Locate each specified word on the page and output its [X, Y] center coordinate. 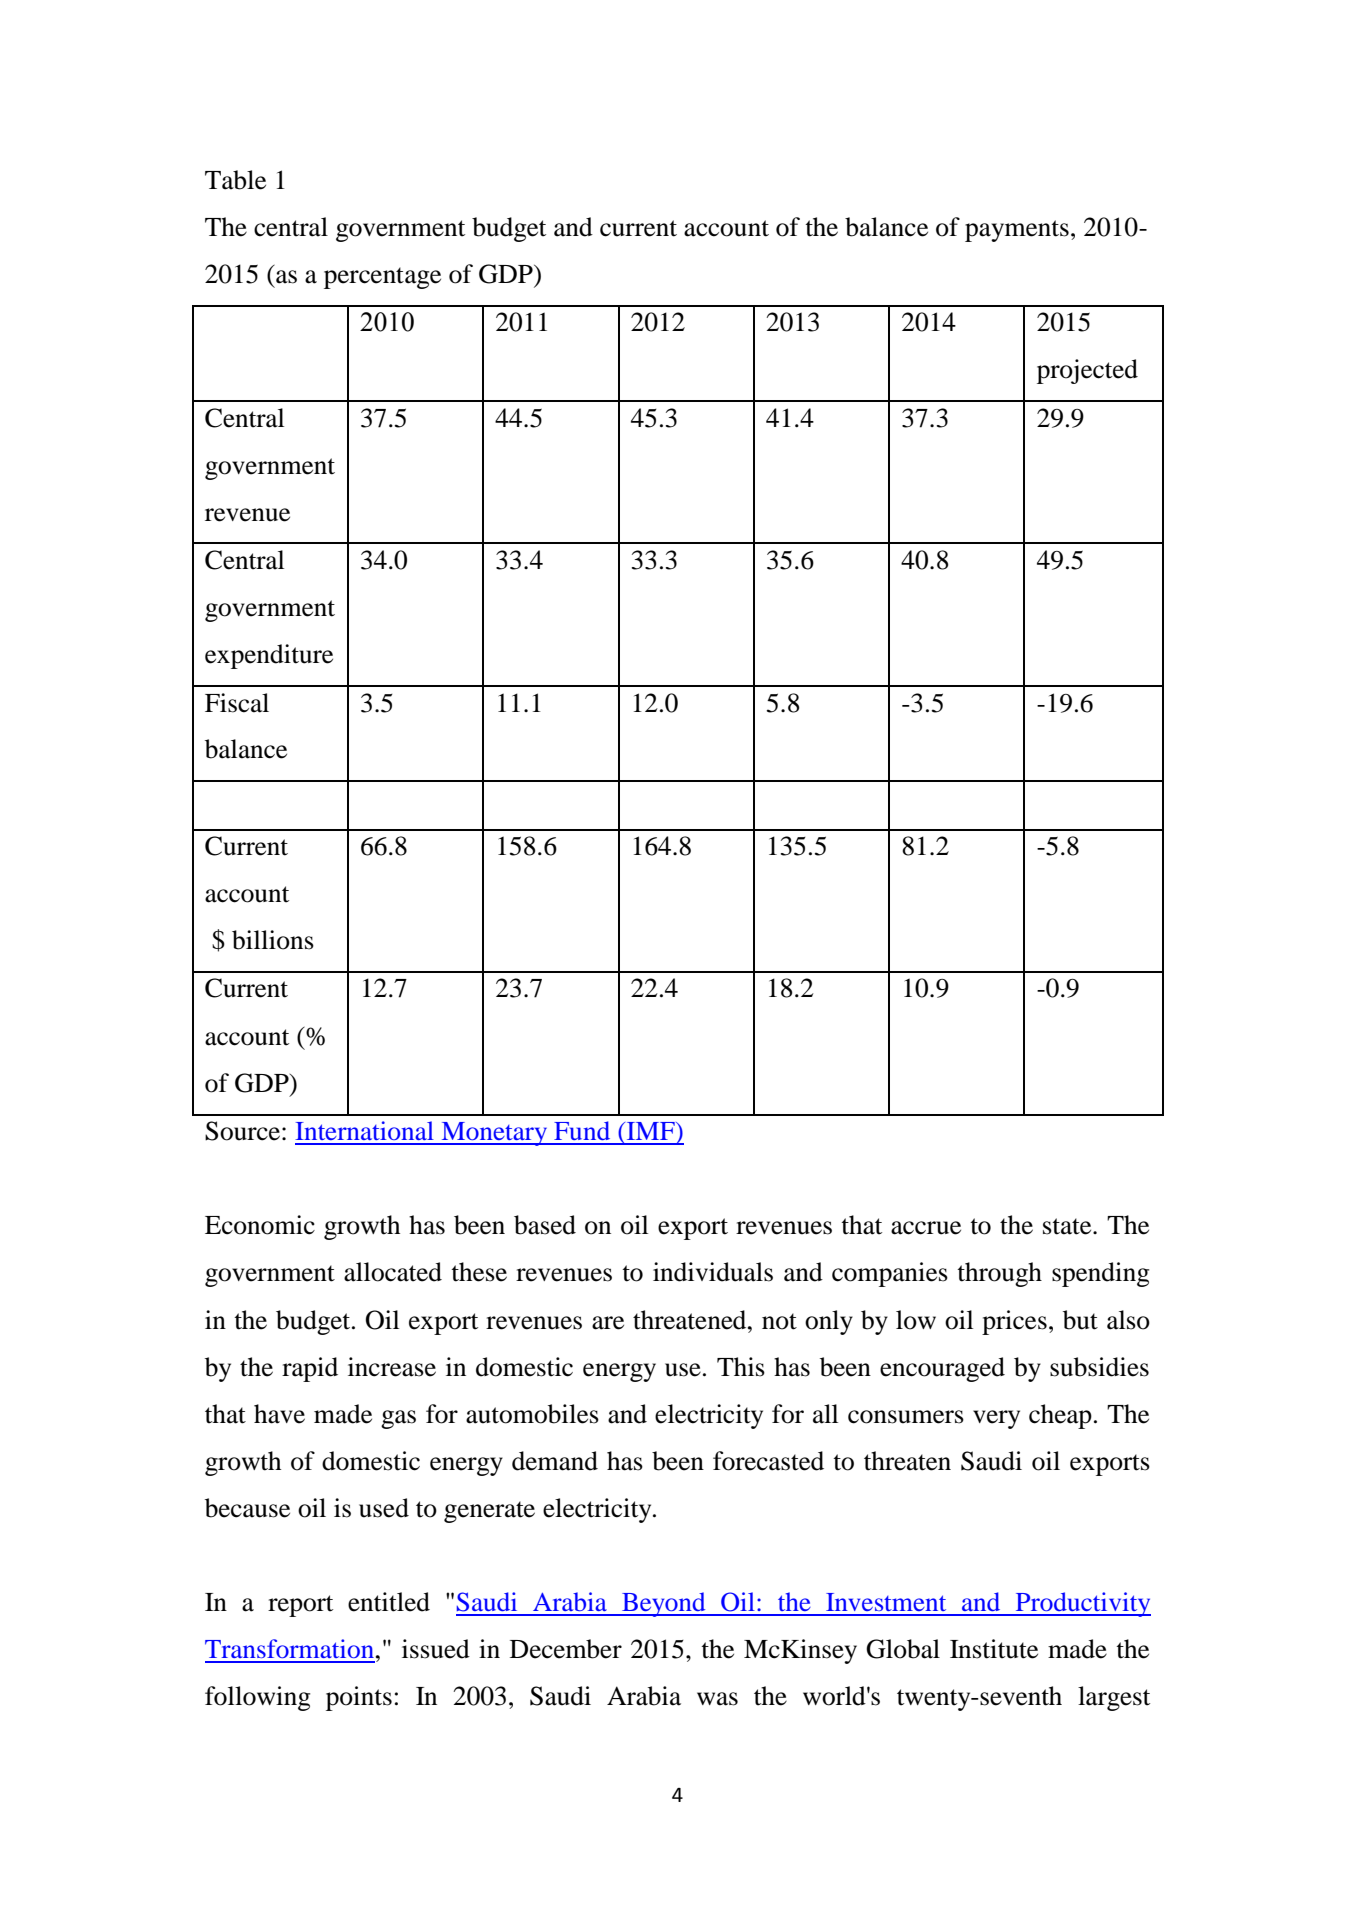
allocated [393, 1272]
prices [1014, 1322]
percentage [382, 278]
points [359, 1698]
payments [1017, 231]
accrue [926, 1228]
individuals [713, 1272]
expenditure [269, 656]
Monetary [494, 1134]
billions [273, 940]
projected [1087, 371]
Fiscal [237, 703]
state [1068, 1226]
